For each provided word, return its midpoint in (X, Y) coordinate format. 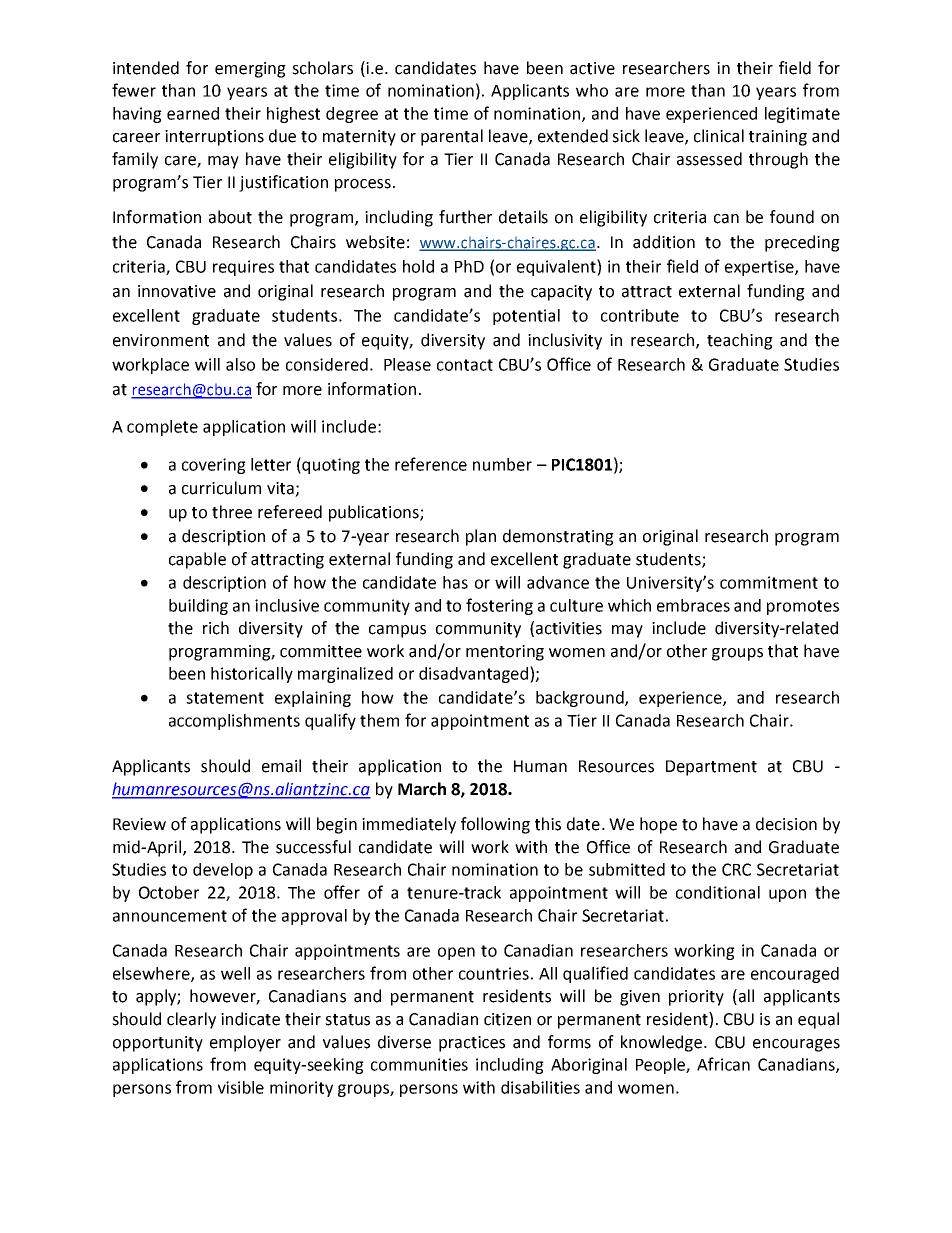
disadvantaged (473, 675)
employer (245, 1043)
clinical (719, 136)
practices (472, 1044)
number (502, 464)
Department (711, 768)
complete (162, 428)
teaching (740, 341)
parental (452, 137)
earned (193, 113)
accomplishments (234, 722)
